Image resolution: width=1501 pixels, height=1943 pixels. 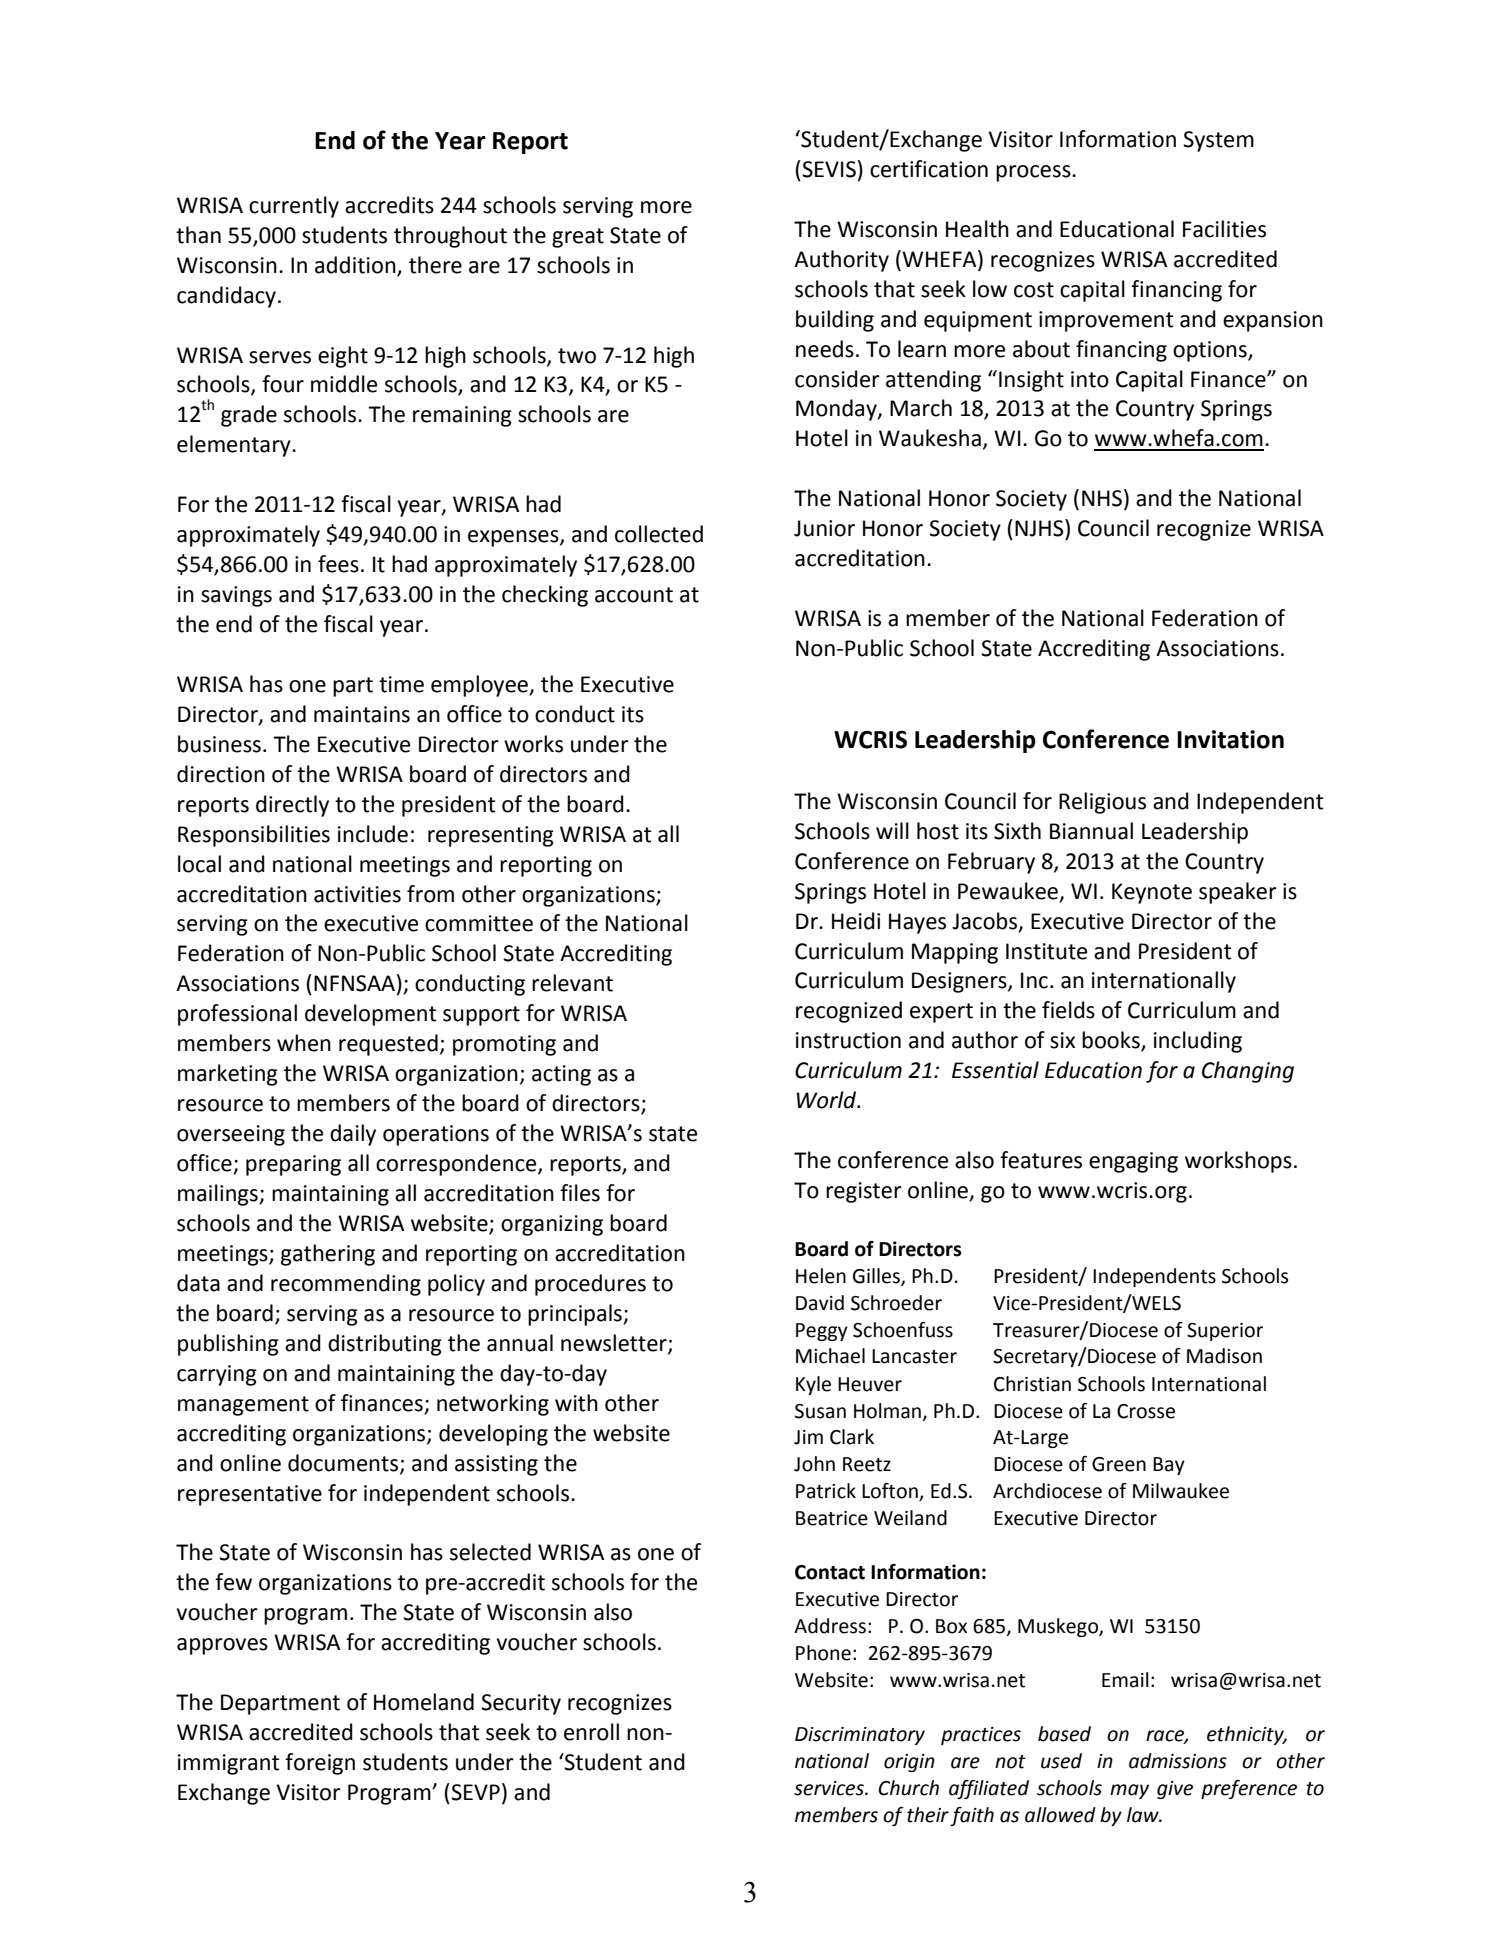 What do you see at coordinates (860, 1736) in the image?
I see `Discriminatory` at bounding box center [860, 1736].
